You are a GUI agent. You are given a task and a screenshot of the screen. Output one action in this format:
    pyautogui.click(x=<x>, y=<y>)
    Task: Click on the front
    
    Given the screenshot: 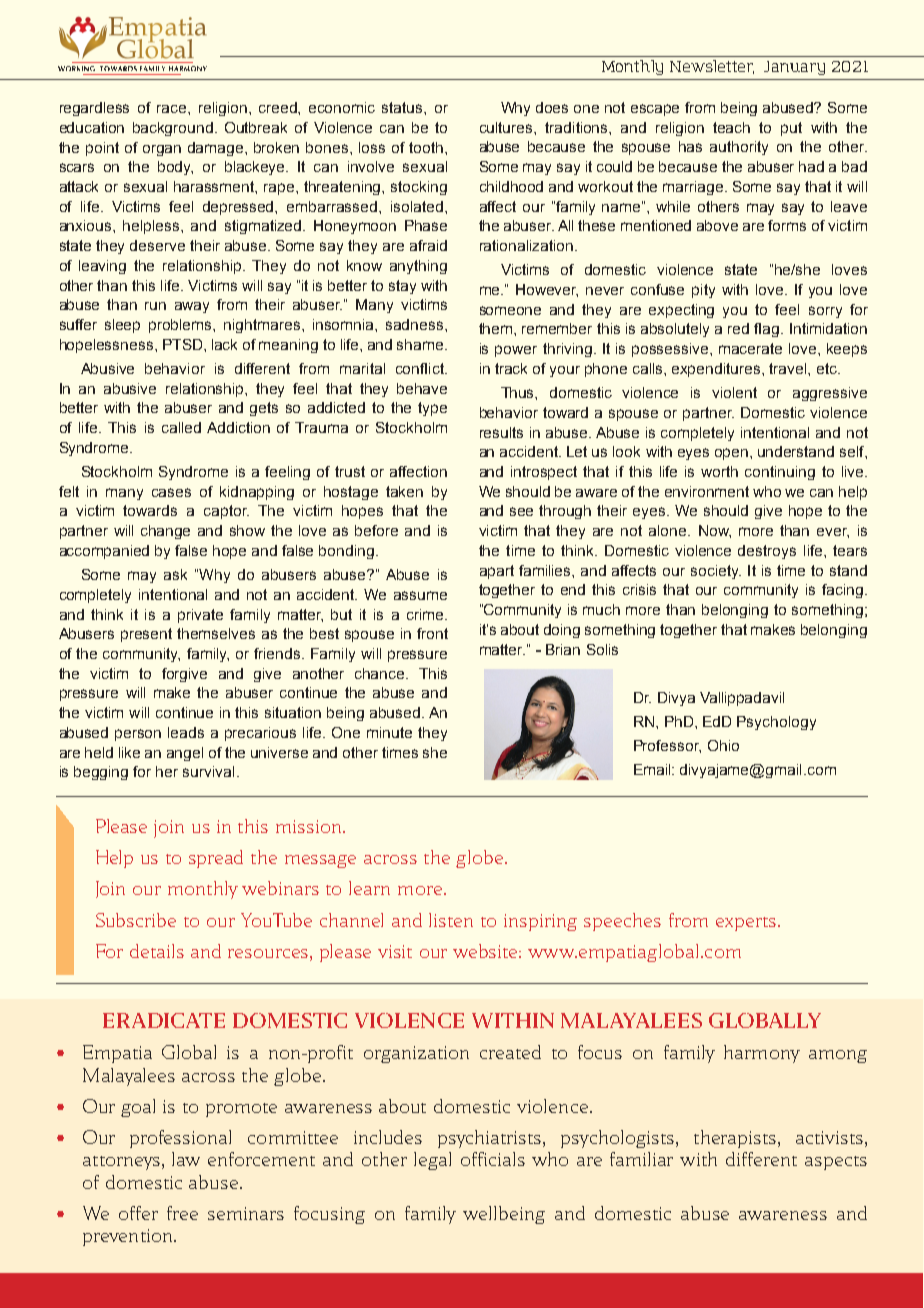 What is the action you would take?
    pyautogui.click(x=432, y=633)
